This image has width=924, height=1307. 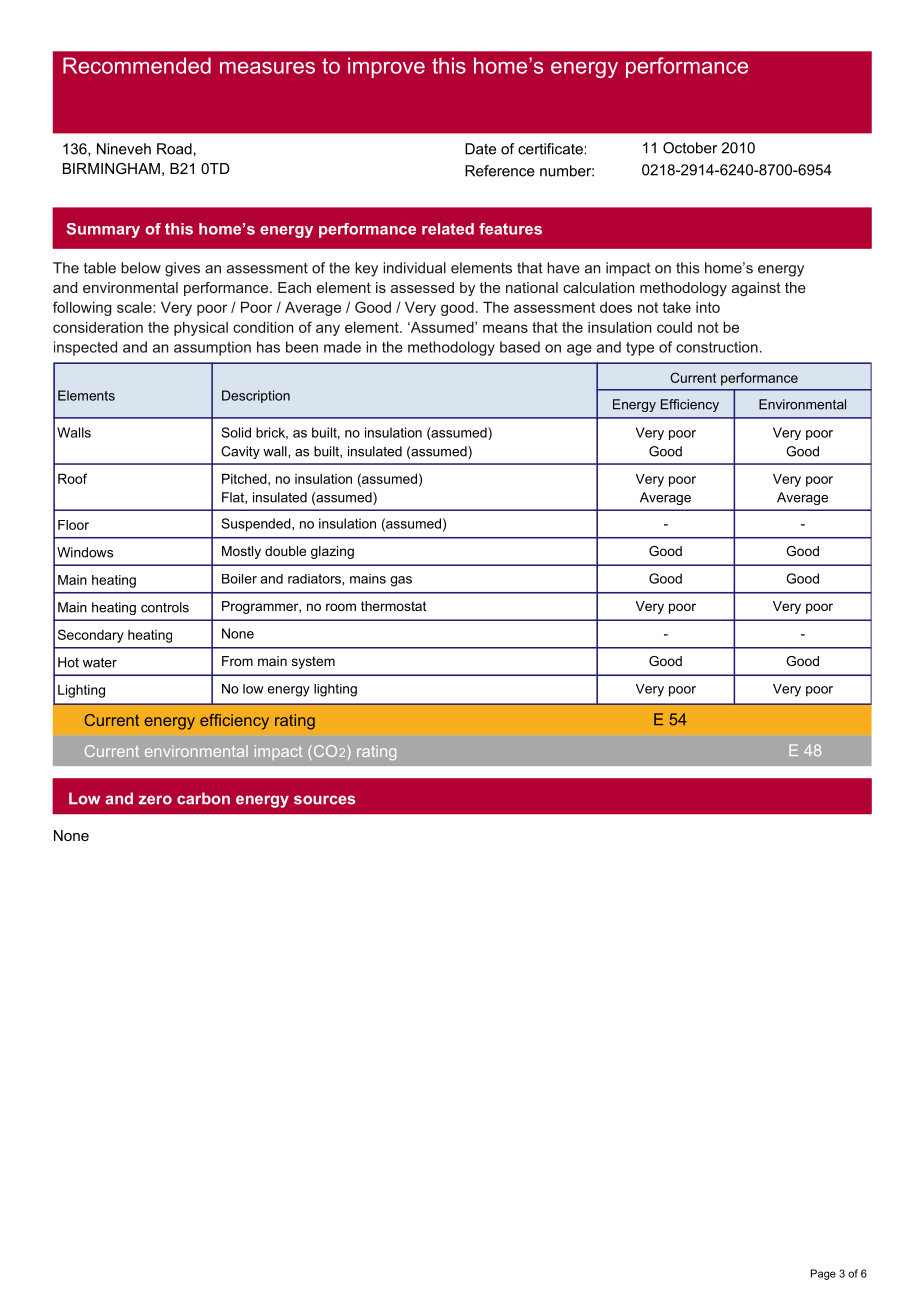 What do you see at coordinates (324, 800) in the image?
I see `sources` at bounding box center [324, 800].
